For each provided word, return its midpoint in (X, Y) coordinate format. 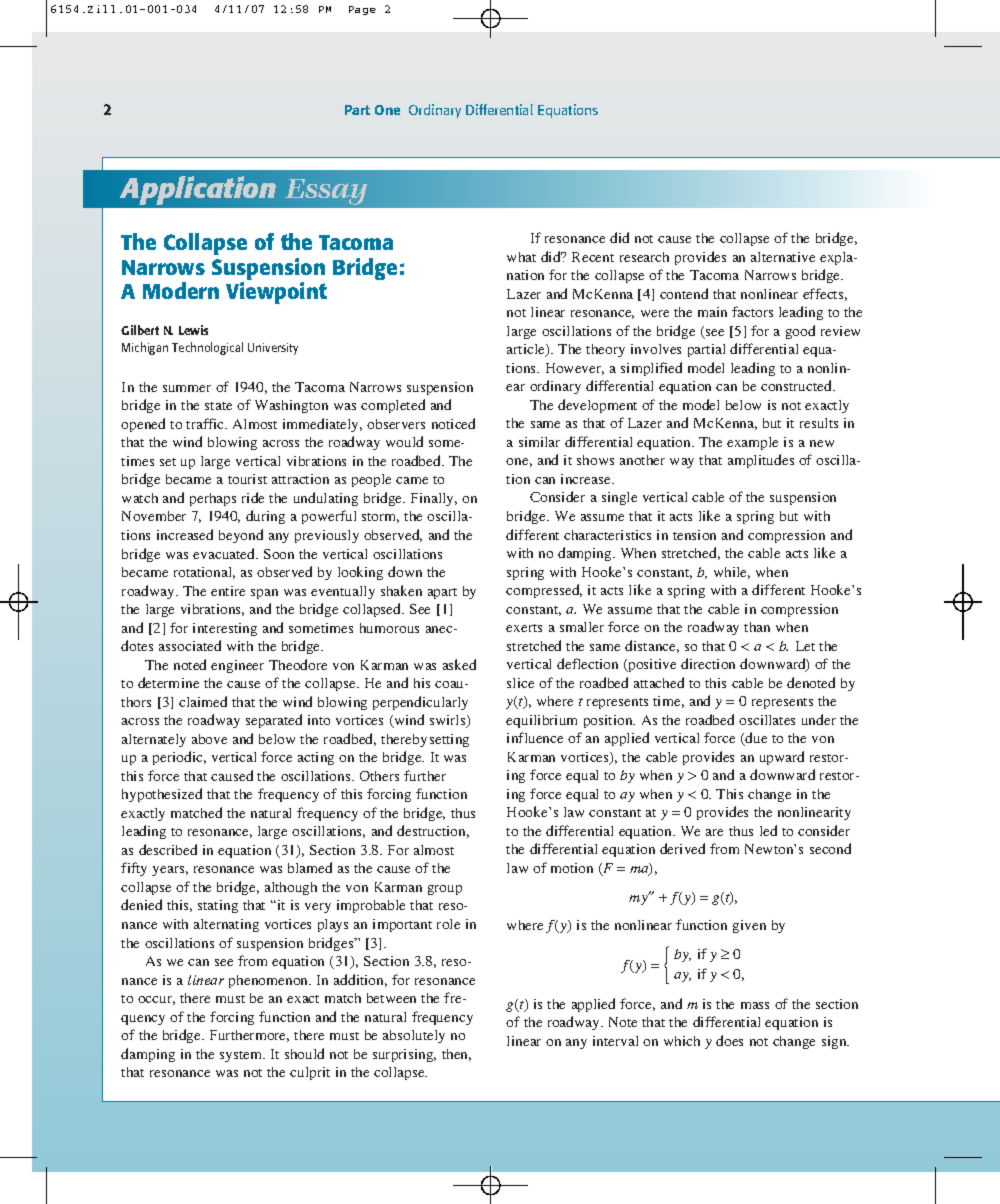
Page (362, 10)
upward (782, 758)
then (456, 1055)
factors (752, 311)
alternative (783, 257)
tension (694, 535)
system (242, 1056)
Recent (593, 257)
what (521, 257)
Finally (434, 499)
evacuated (225, 553)
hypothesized (162, 795)
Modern (181, 290)
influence (535, 737)
